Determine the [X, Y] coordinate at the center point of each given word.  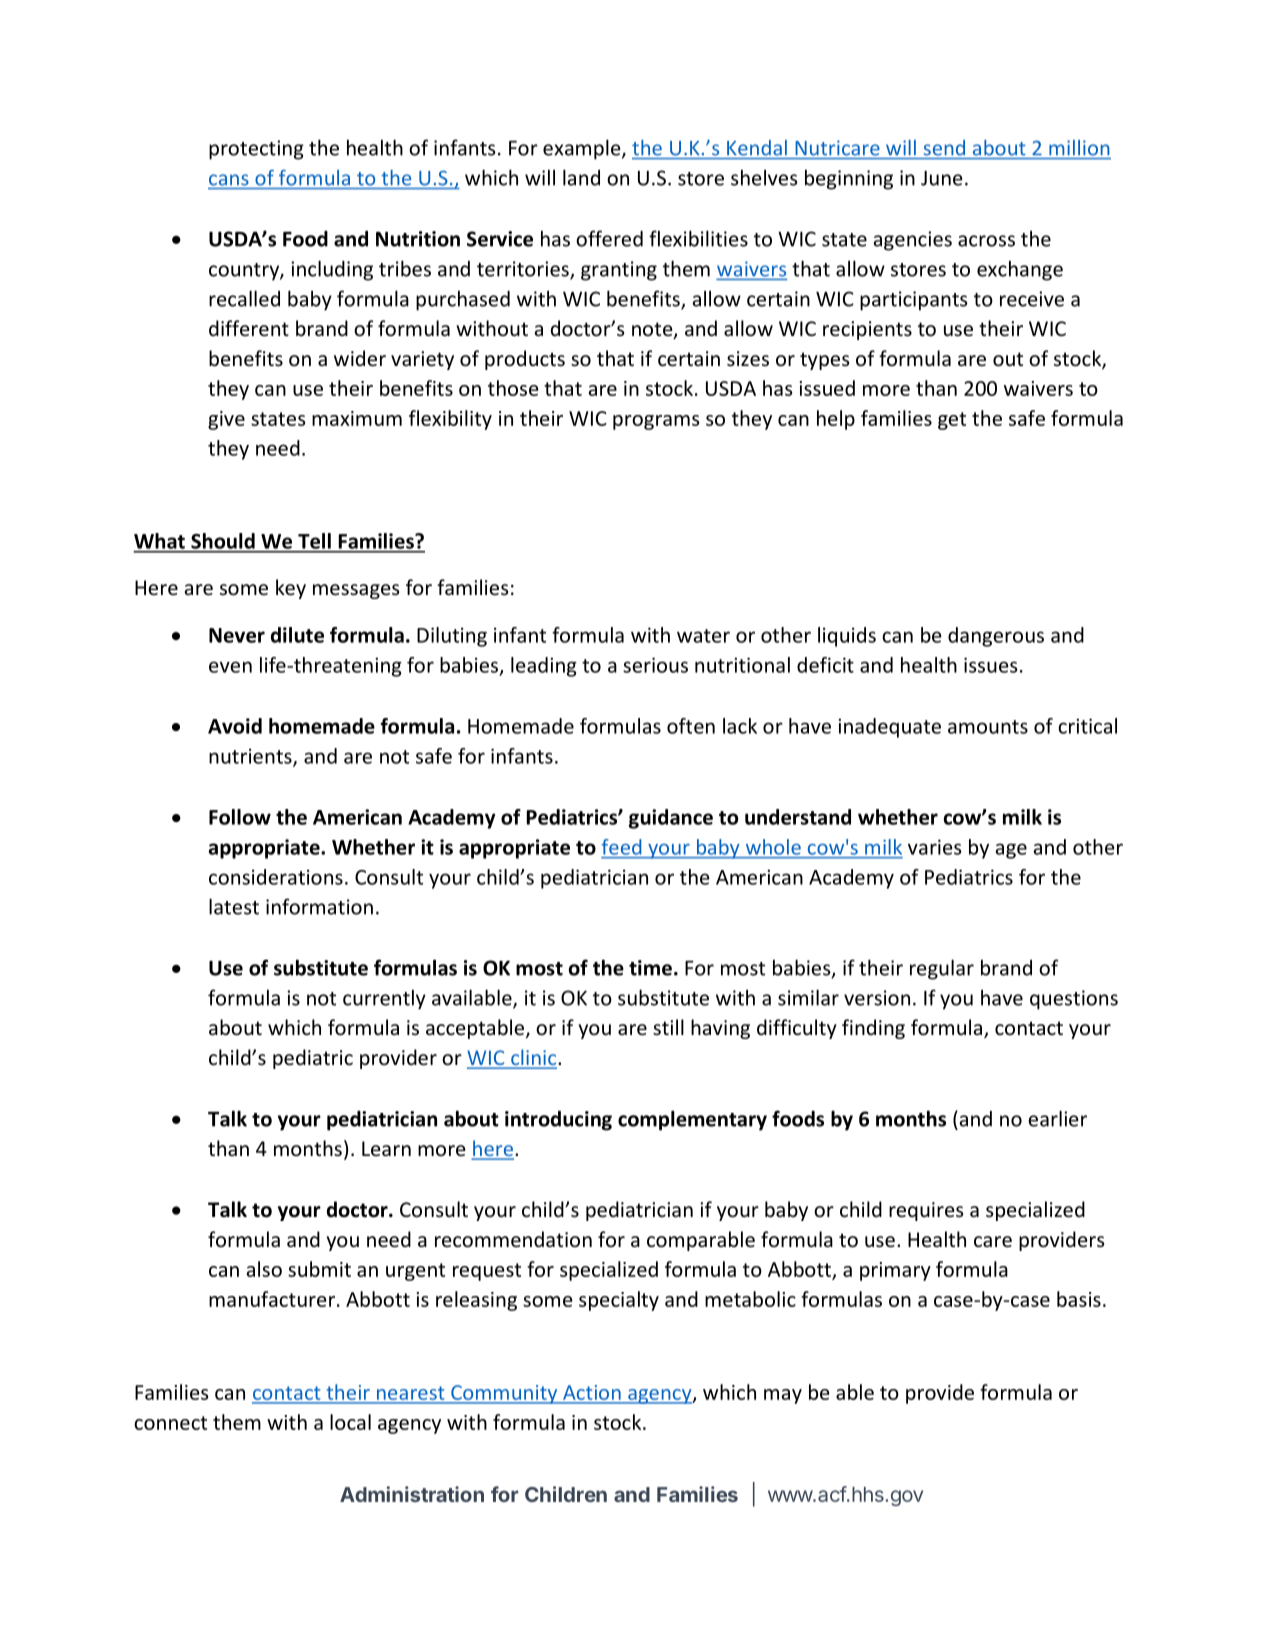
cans [229, 180]
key [291, 589]
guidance [671, 819]
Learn [386, 1148]
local [350, 1422]
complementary [692, 1120]
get [952, 421]
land [581, 177]
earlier [1057, 1118]
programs [656, 422]
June [942, 178]
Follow [240, 817]
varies [935, 847]
